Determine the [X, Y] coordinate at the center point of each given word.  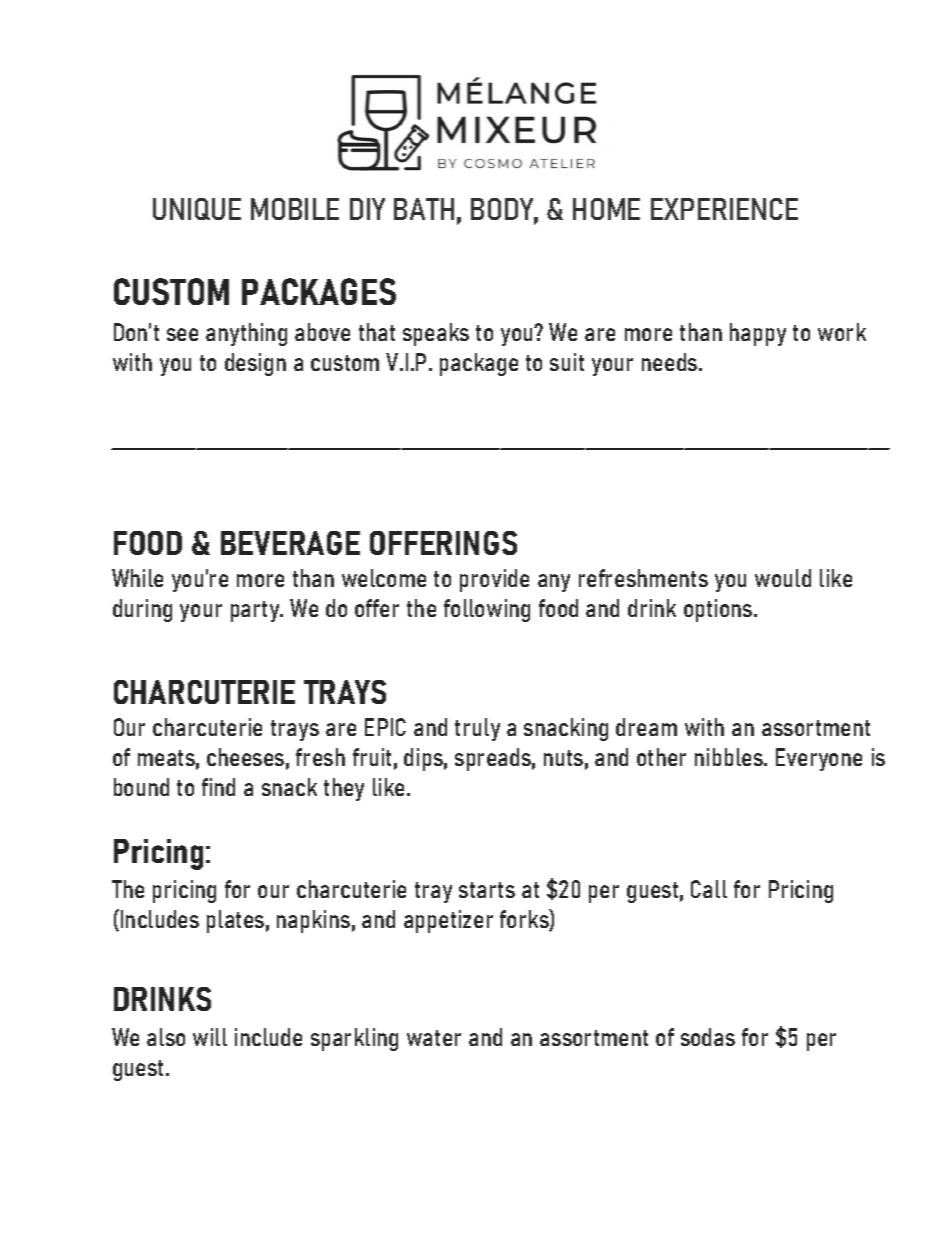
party [256, 611]
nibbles [730, 757]
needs [671, 362]
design [255, 364]
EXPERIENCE [724, 209]
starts [487, 890]
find [218, 787]
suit [567, 362]
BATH [424, 209]
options [719, 610]
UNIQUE [197, 209]
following [487, 610]
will [210, 1037]
